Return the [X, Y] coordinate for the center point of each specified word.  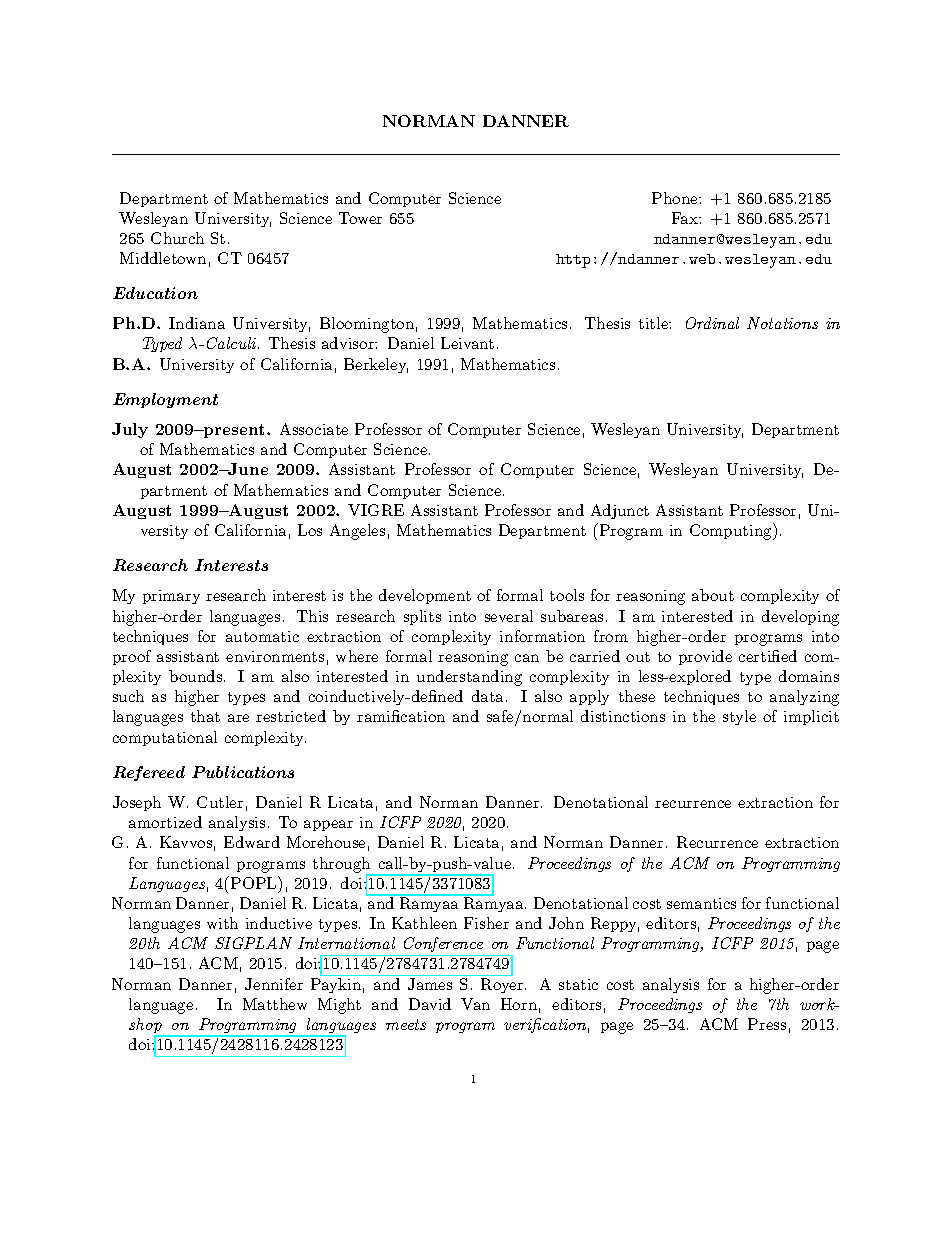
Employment [165, 400]
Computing [732, 531]
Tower [360, 218]
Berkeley [376, 365]
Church [177, 238]
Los [310, 530]
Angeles [357, 532]
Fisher [486, 923]
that [205, 716]
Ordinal [712, 323]
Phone [676, 198]
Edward [252, 842]
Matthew [275, 1004]
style [739, 717]
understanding [469, 678]
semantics [701, 903]
